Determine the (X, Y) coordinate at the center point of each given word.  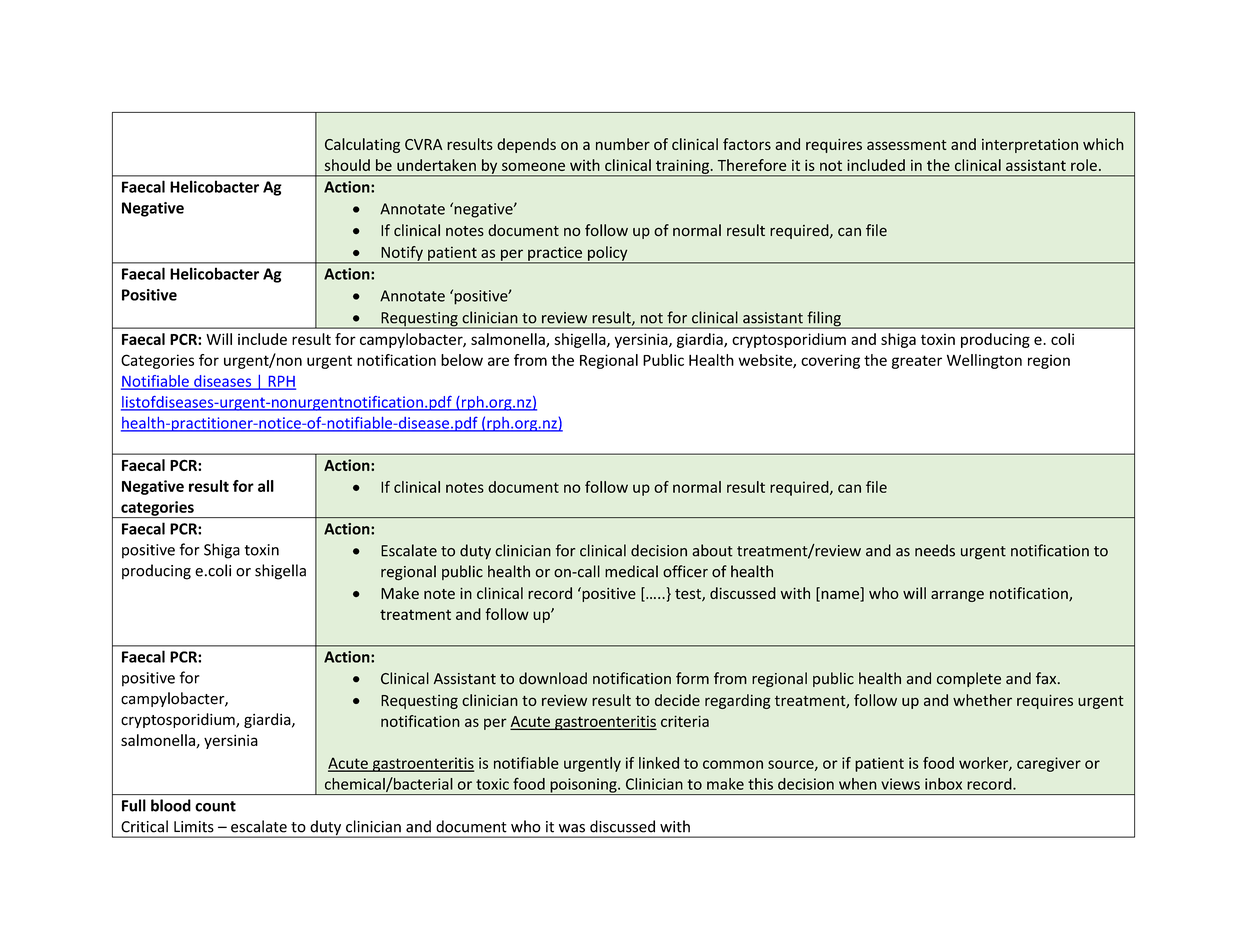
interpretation (1030, 146)
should (347, 165)
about (713, 550)
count (215, 806)
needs (935, 550)
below (462, 360)
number (623, 144)
